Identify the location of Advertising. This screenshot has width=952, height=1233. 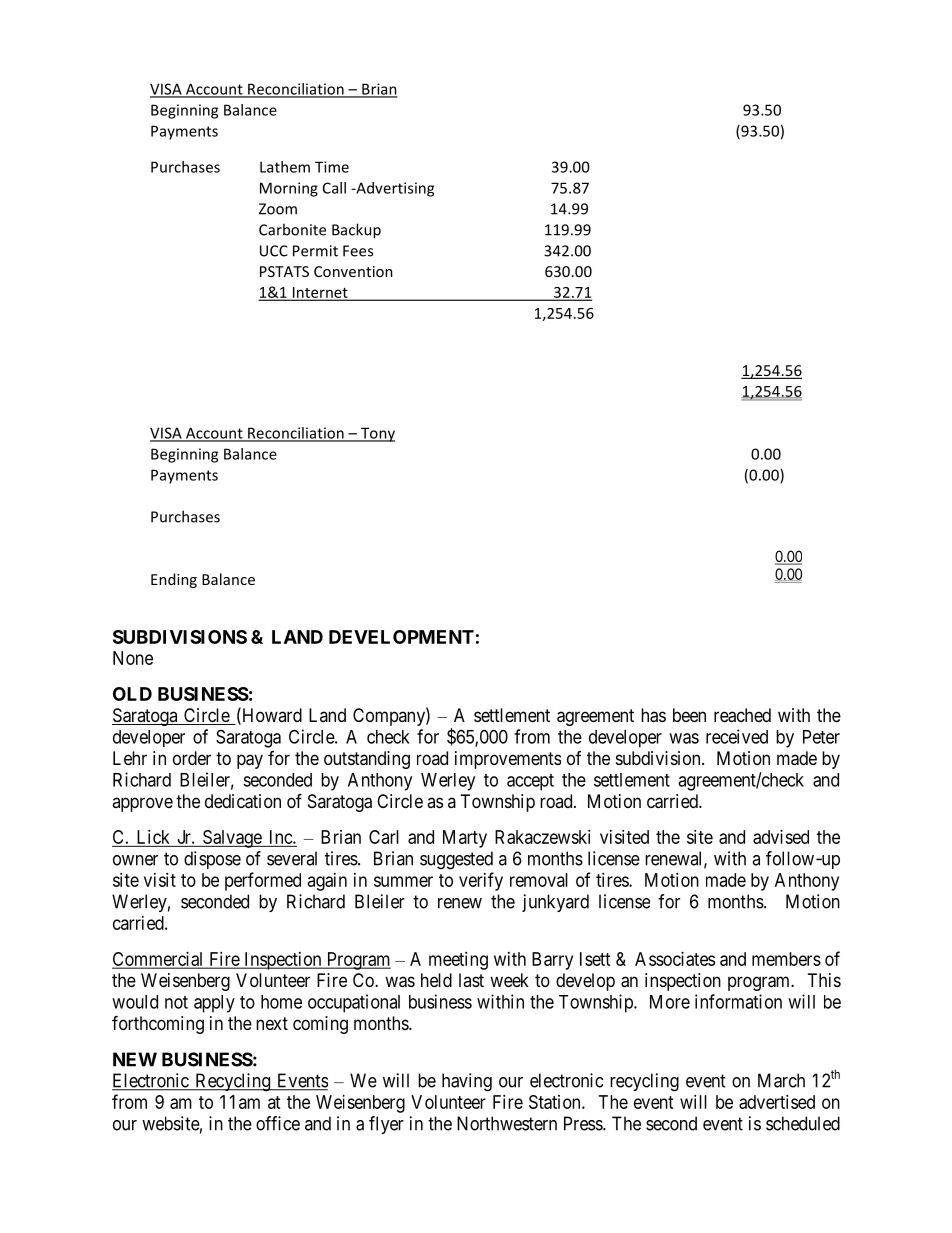
(394, 189).
